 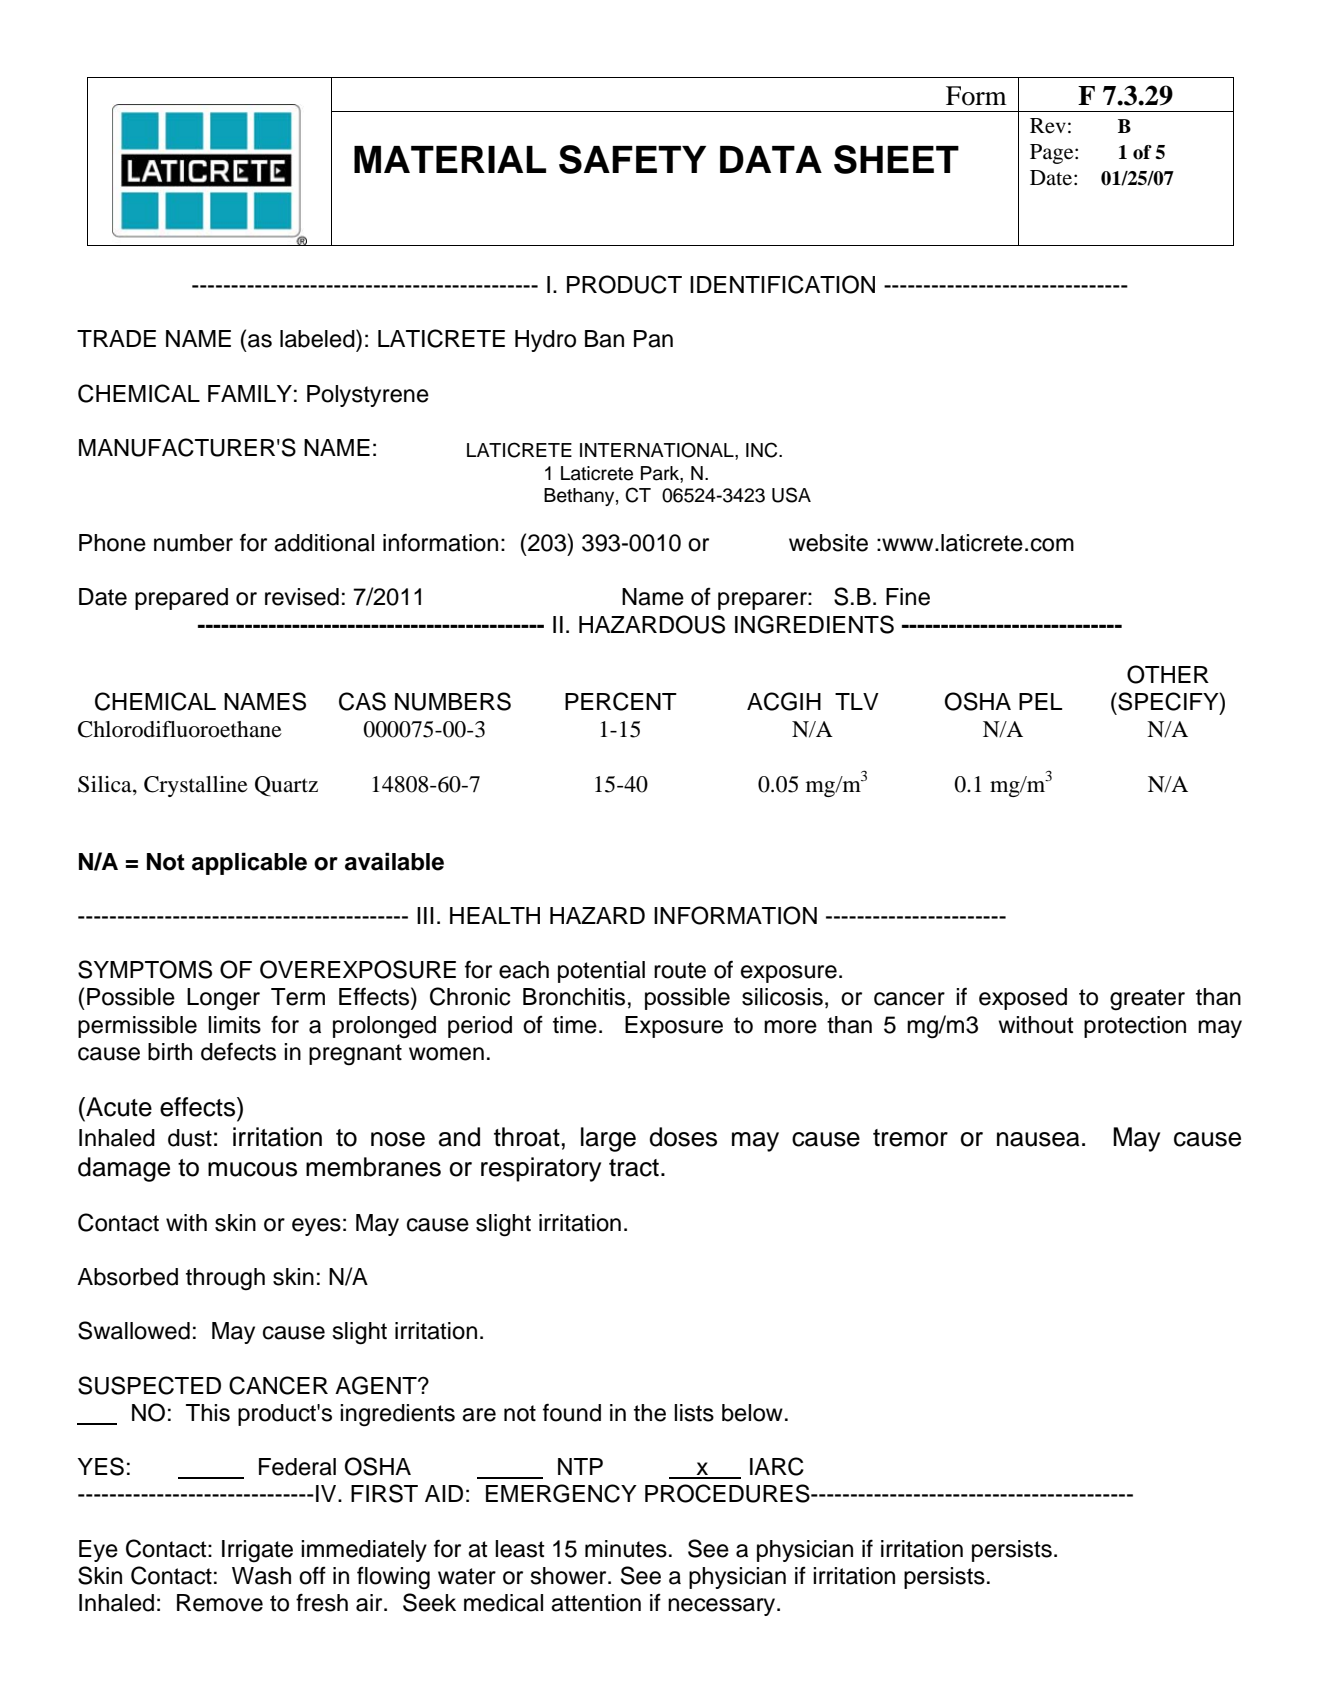 What do you see at coordinates (723, 1607) in the screenshot?
I see `necessary` at bounding box center [723, 1607].
